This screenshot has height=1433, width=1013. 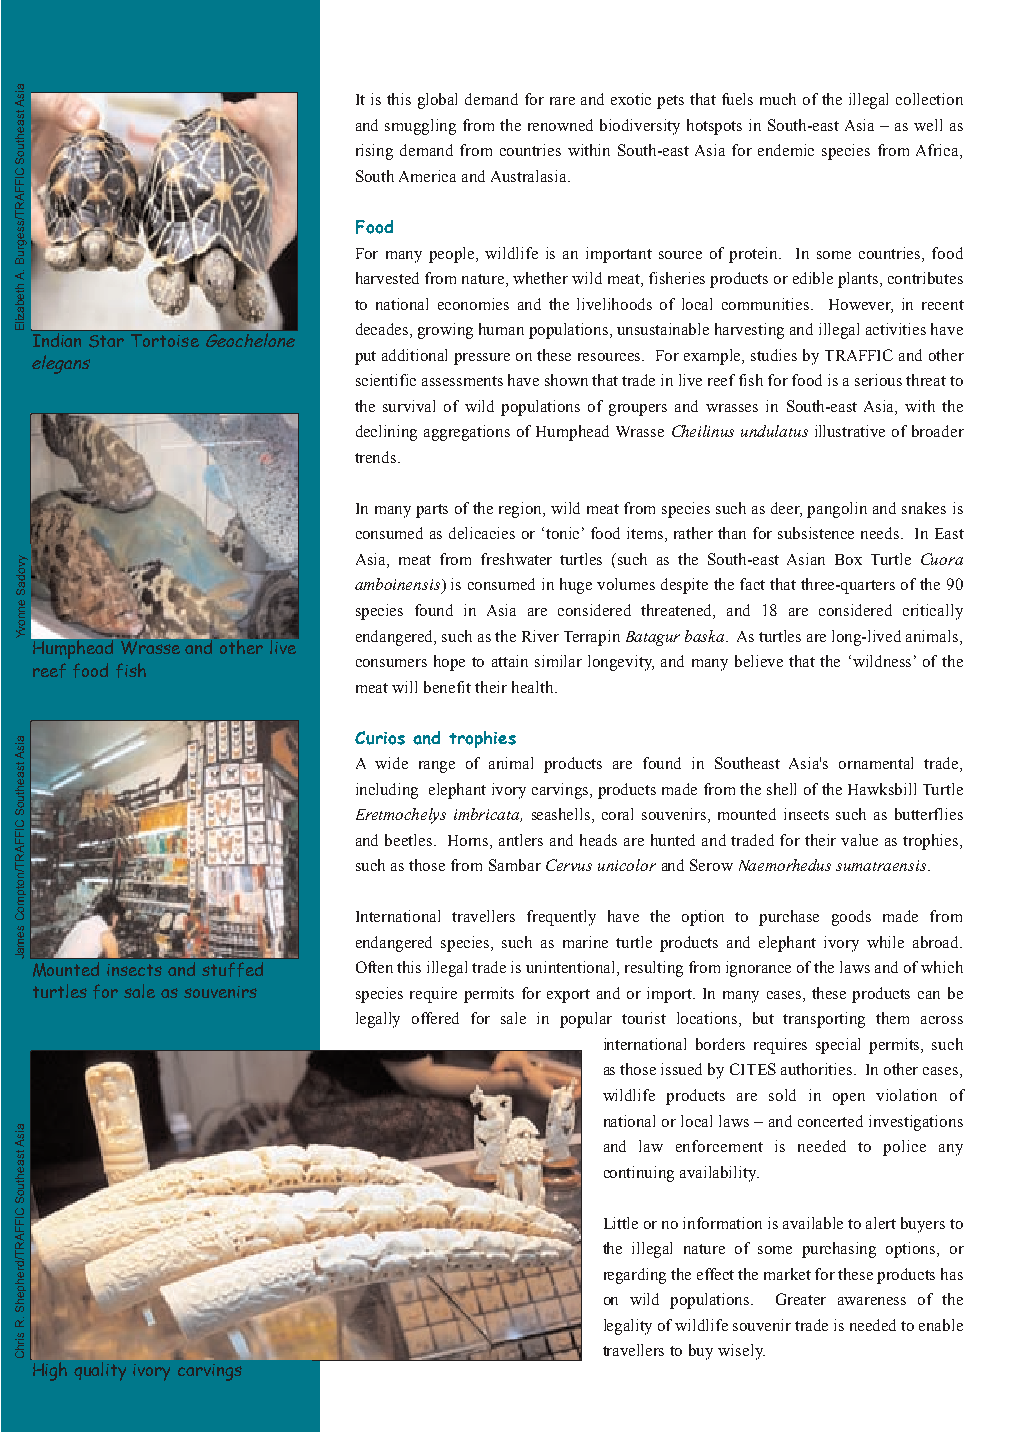 What do you see at coordinates (628, 1327) in the screenshot?
I see `legality` at bounding box center [628, 1327].
